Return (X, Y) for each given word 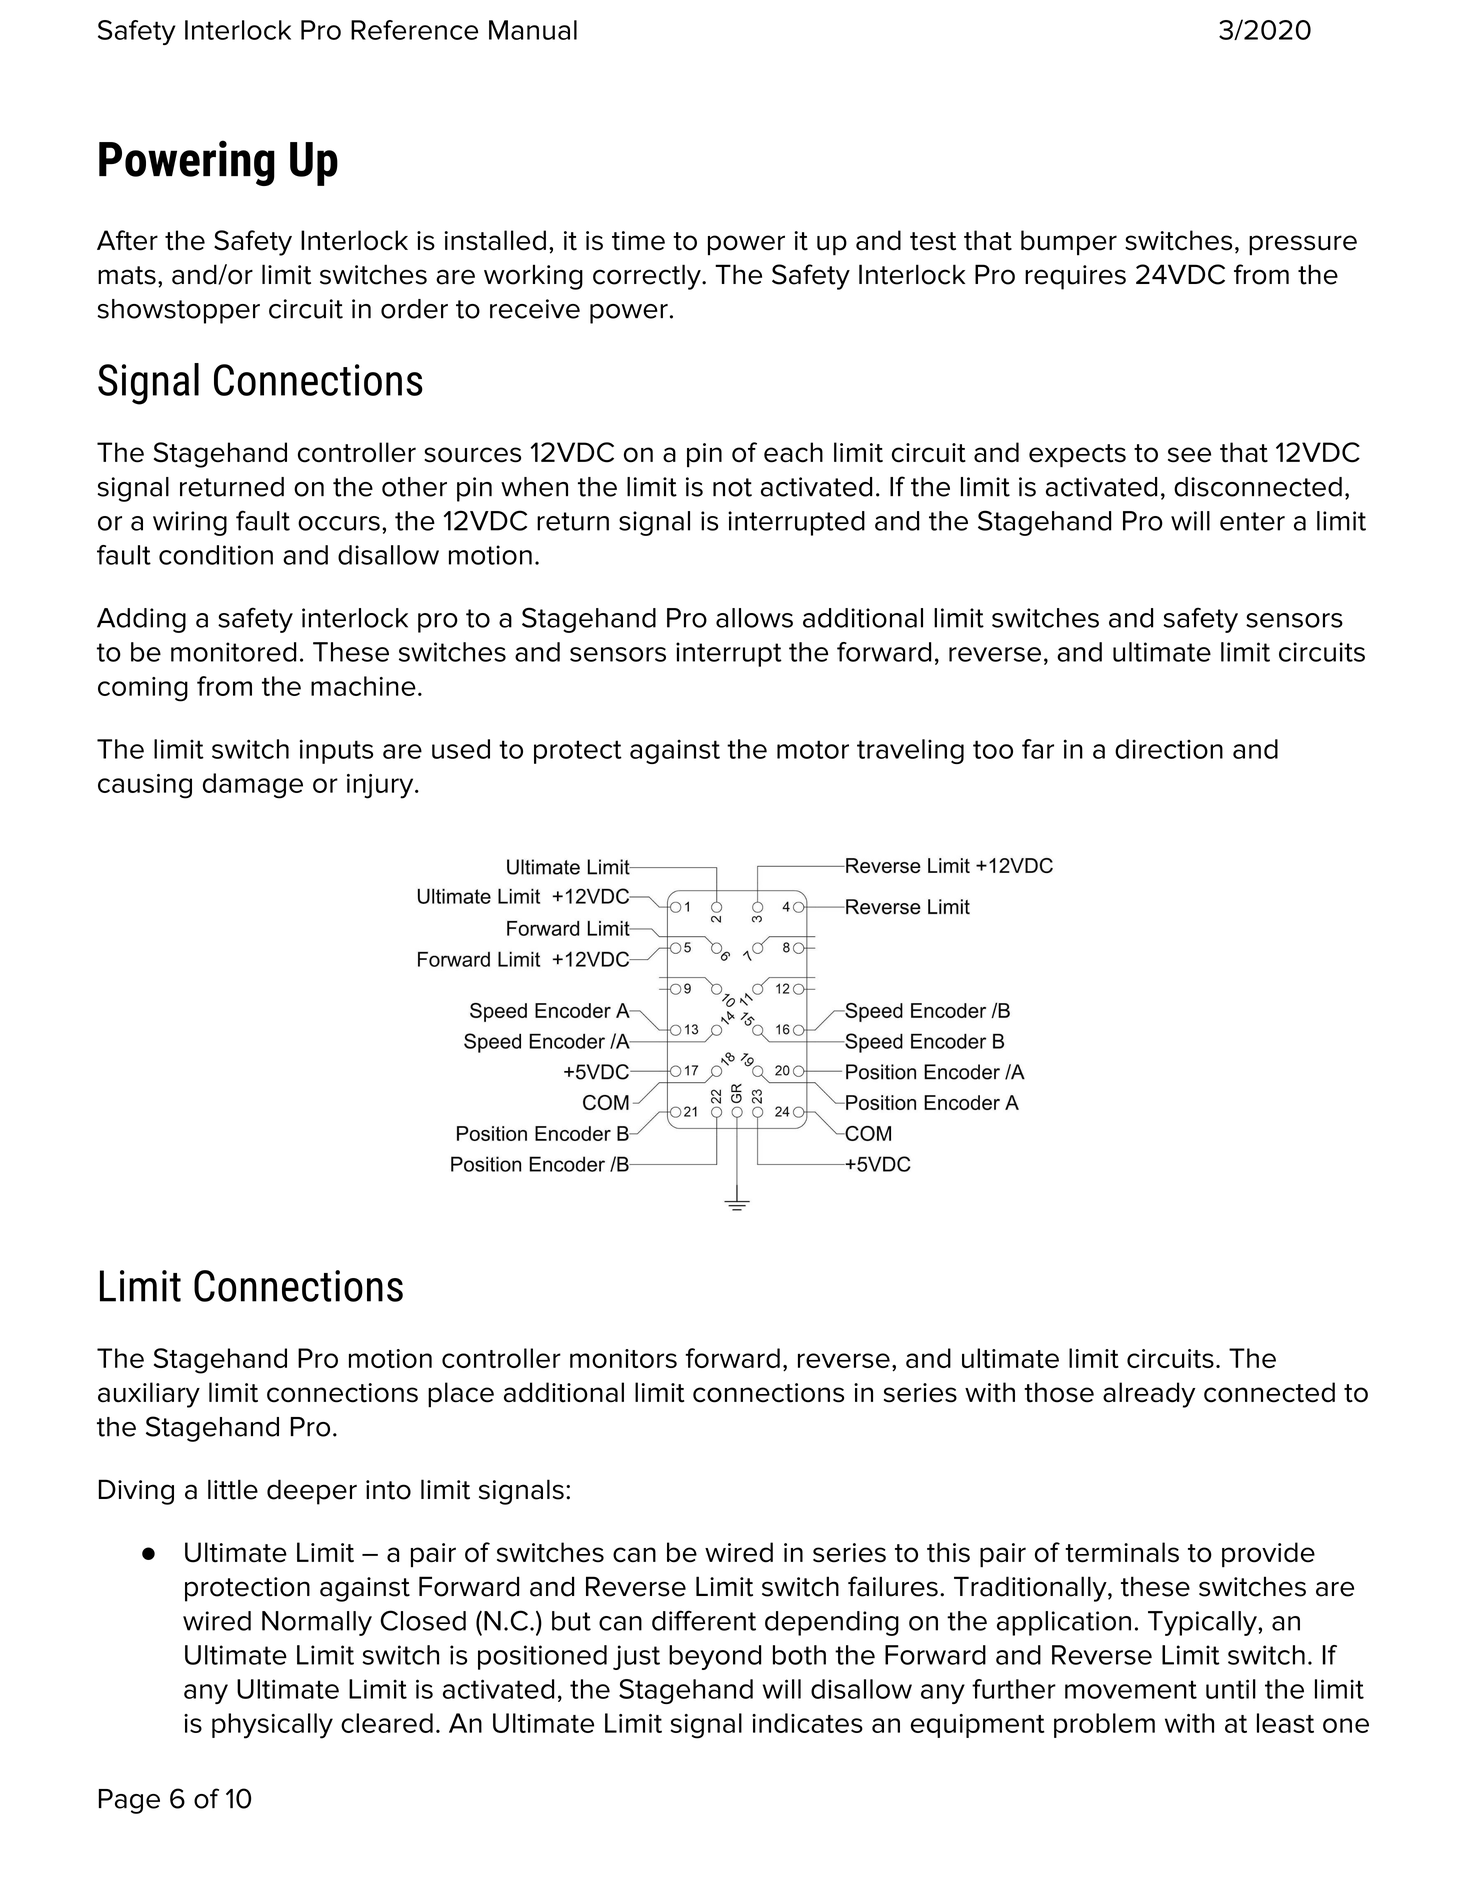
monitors (623, 1358)
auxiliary (149, 1395)
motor (813, 749)
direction (1169, 749)
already (1149, 1395)
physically (272, 1726)
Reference (414, 30)
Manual (533, 30)
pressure (1303, 245)
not (732, 487)
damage (253, 786)
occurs (339, 523)
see (1189, 455)
